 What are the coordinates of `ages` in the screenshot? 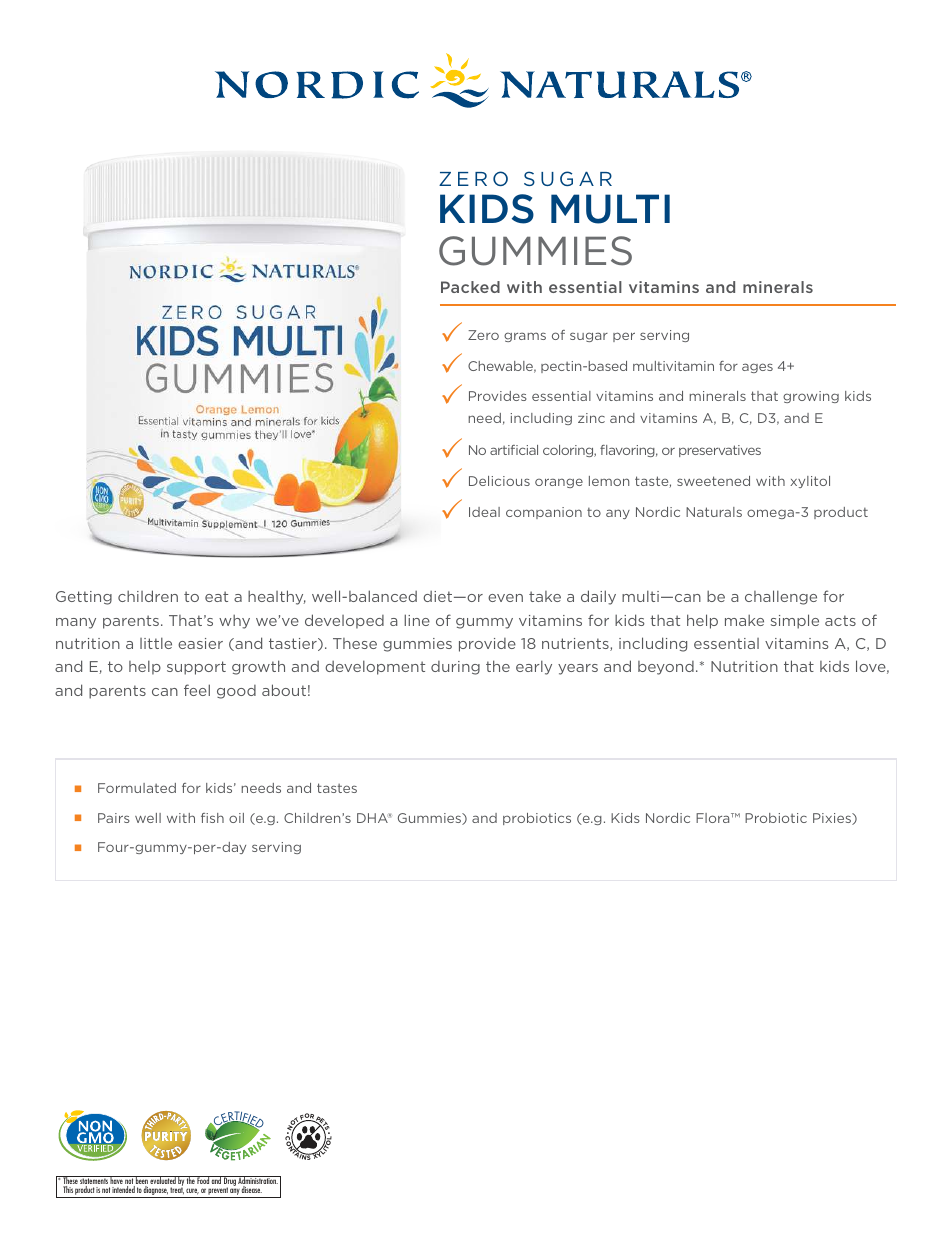 It's located at (757, 368).
